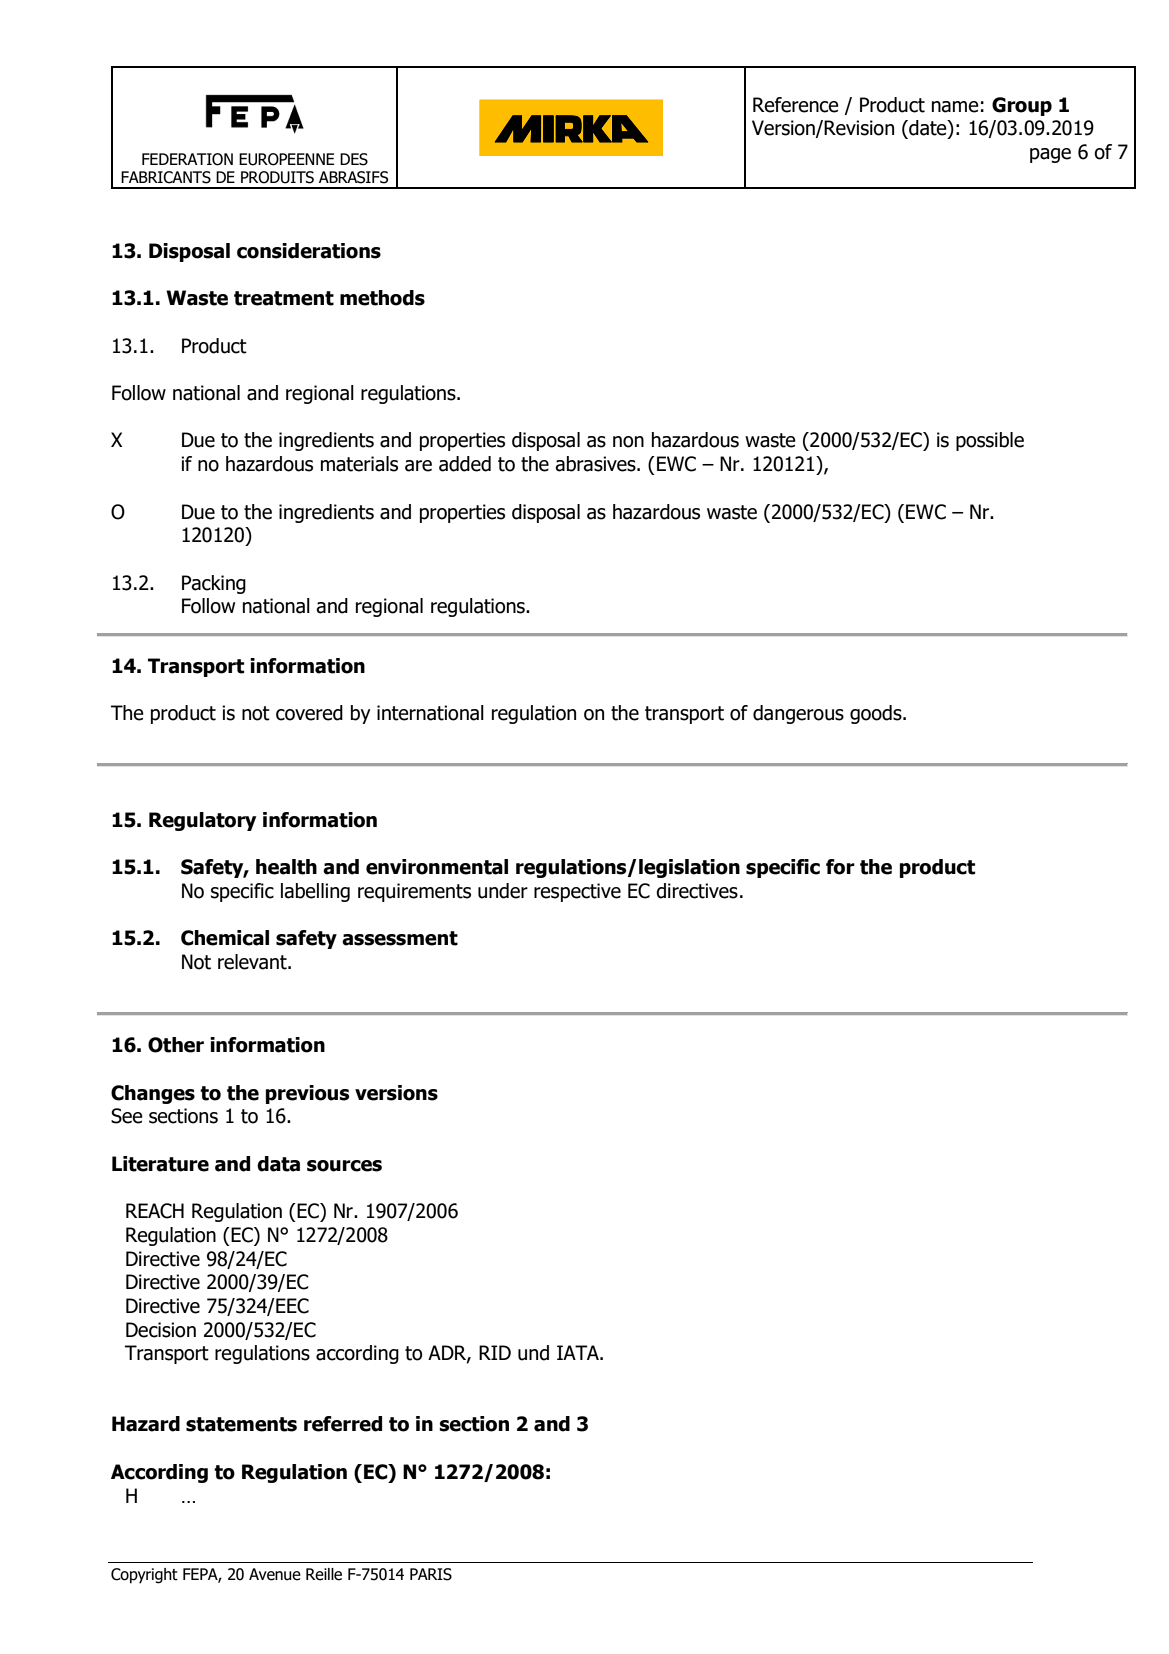 The image size is (1169, 1654). What do you see at coordinates (495, 1352) in the page?
I see `RID` at bounding box center [495, 1352].
